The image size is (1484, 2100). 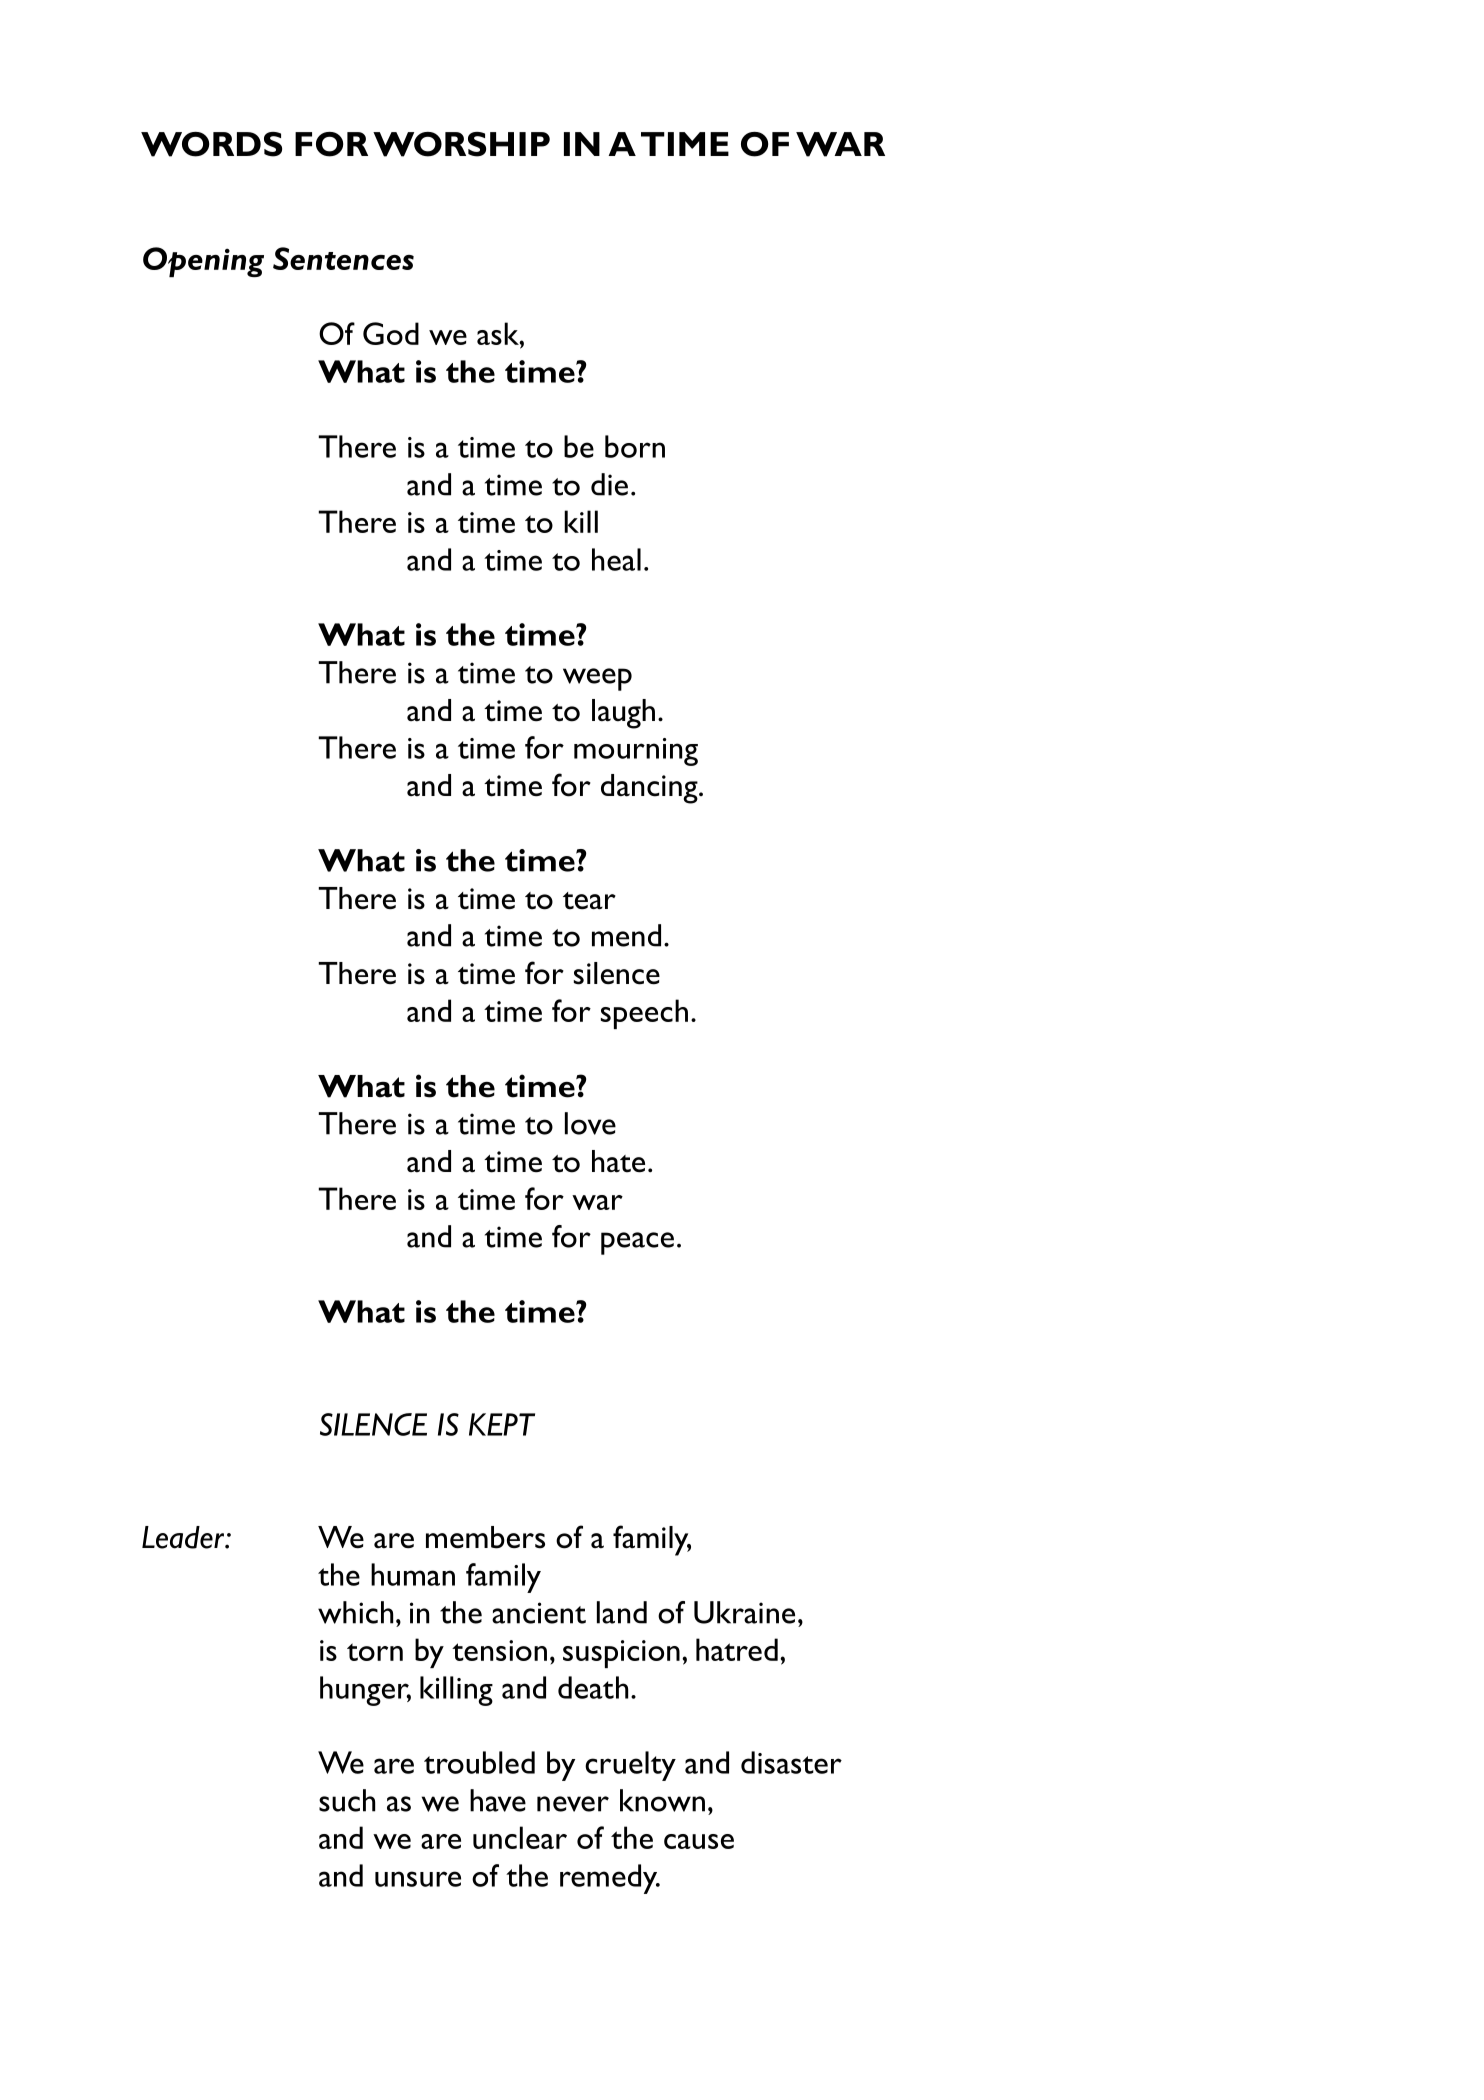 I want to click on speech, so click(x=644, y=1014).
